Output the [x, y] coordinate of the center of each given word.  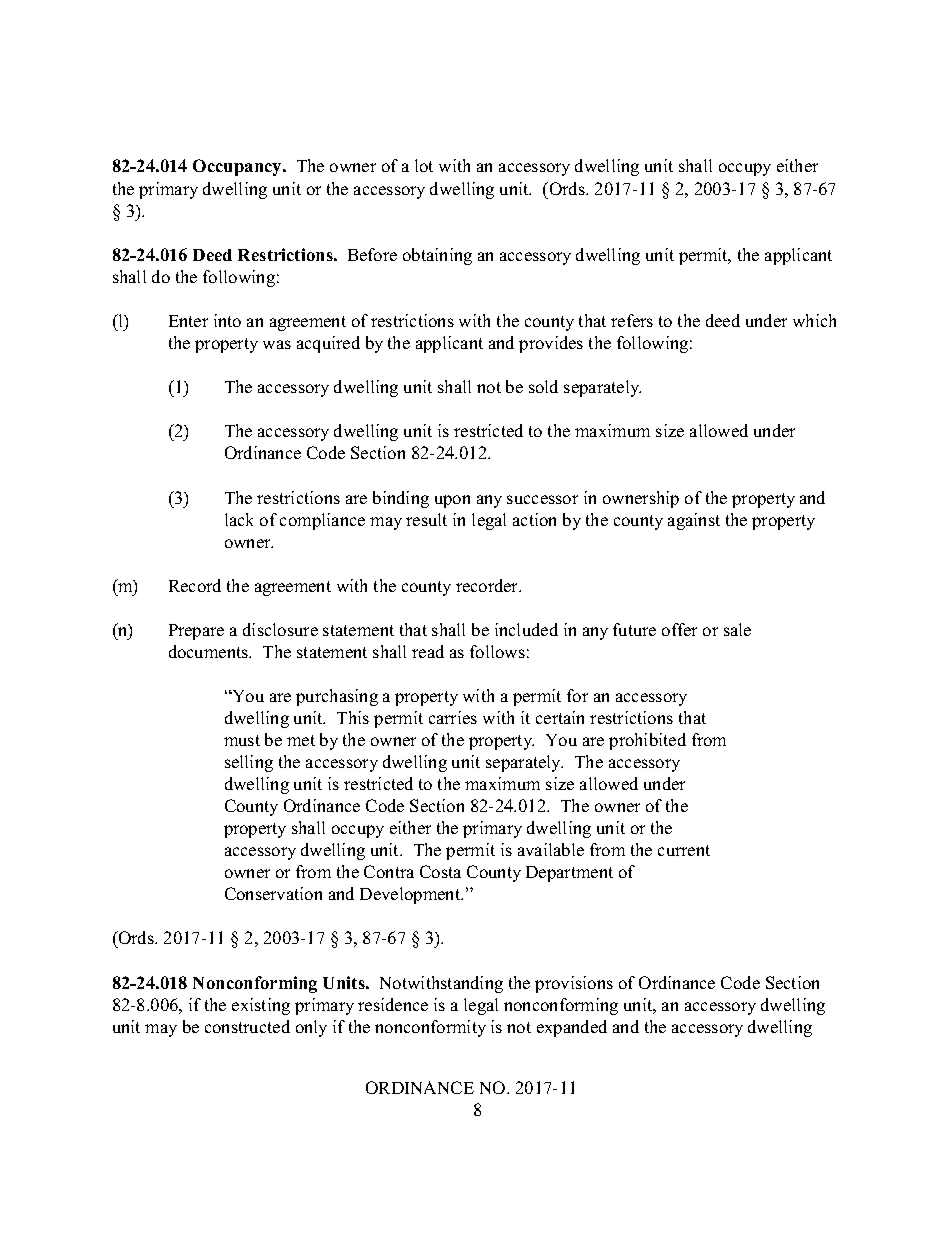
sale [737, 629]
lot [424, 165]
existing [261, 1006]
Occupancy [238, 167]
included [526, 629]
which [814, 320]
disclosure [280, 629]
